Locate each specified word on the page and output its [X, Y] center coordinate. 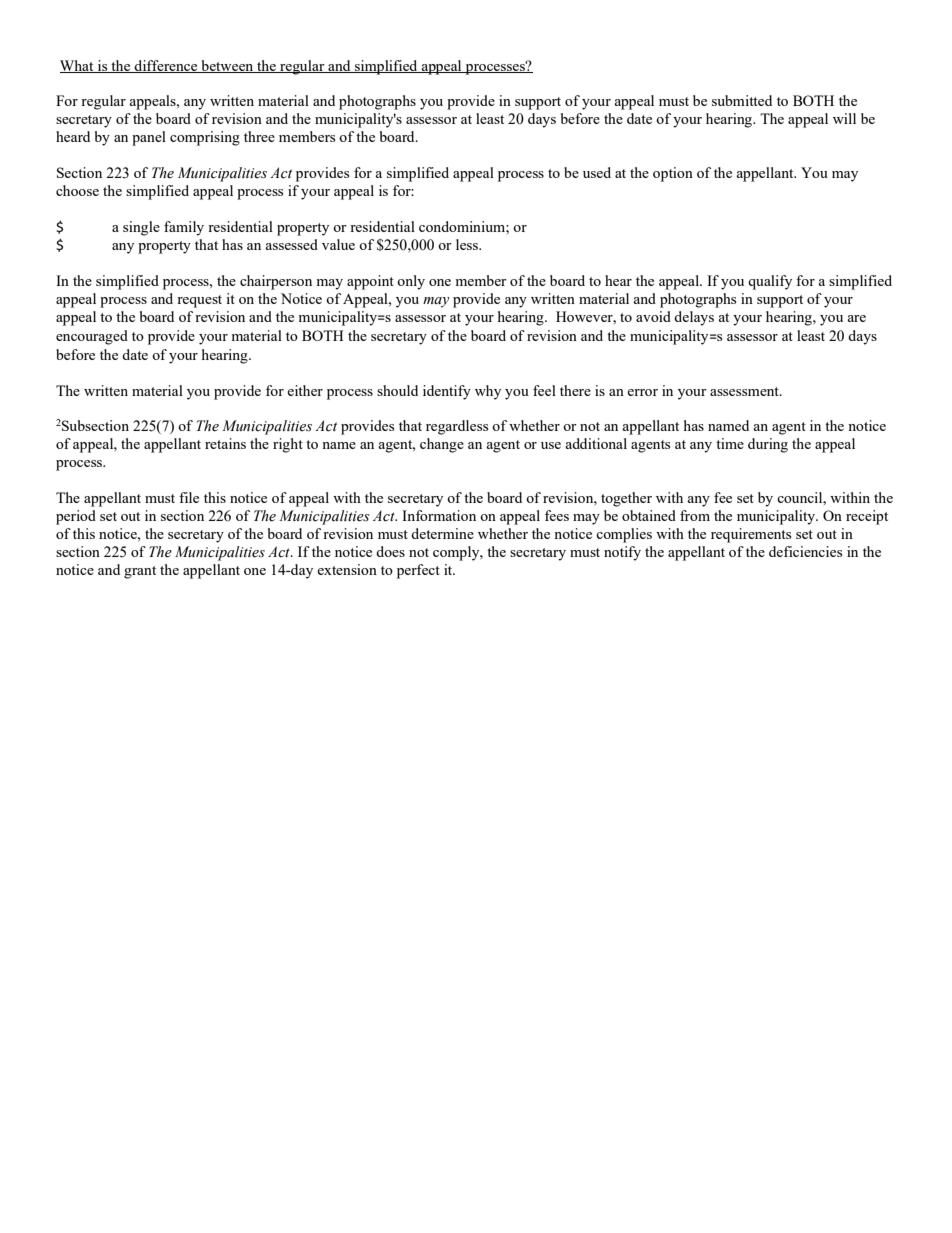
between [227, 66]
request [199, 301]
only [411, 282]
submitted [742, 100]
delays [694, 318]
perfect [418, 571]
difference [166, 66]
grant [140, 572]
